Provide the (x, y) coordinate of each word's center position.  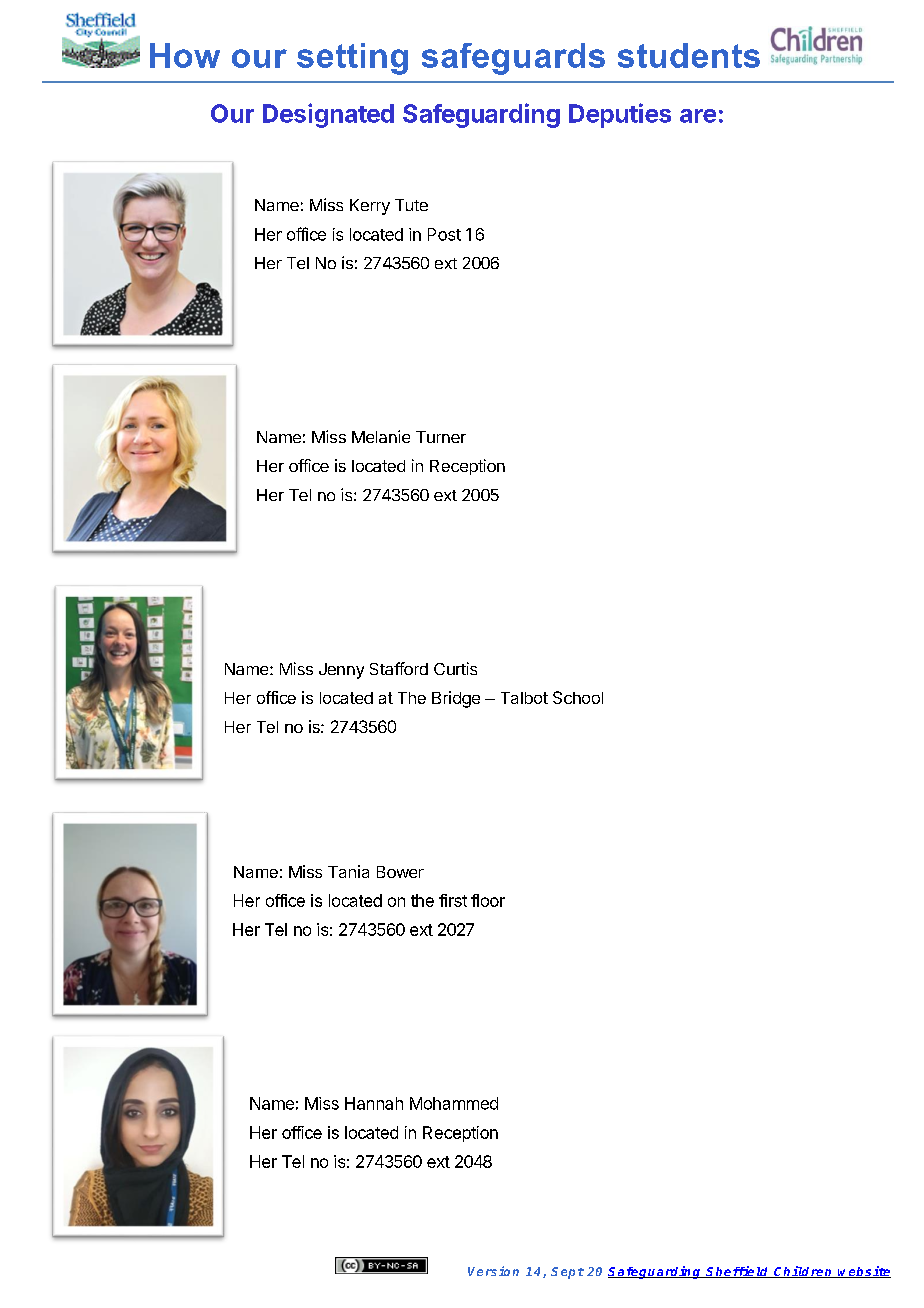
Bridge (456, 699)
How (185, 55)
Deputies (620, 115)
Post (444, 234)
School (578, 697)
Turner (441, 437)
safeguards (513, 59)
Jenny (341, 671)
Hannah (374, 1103)
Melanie (381, 436)
